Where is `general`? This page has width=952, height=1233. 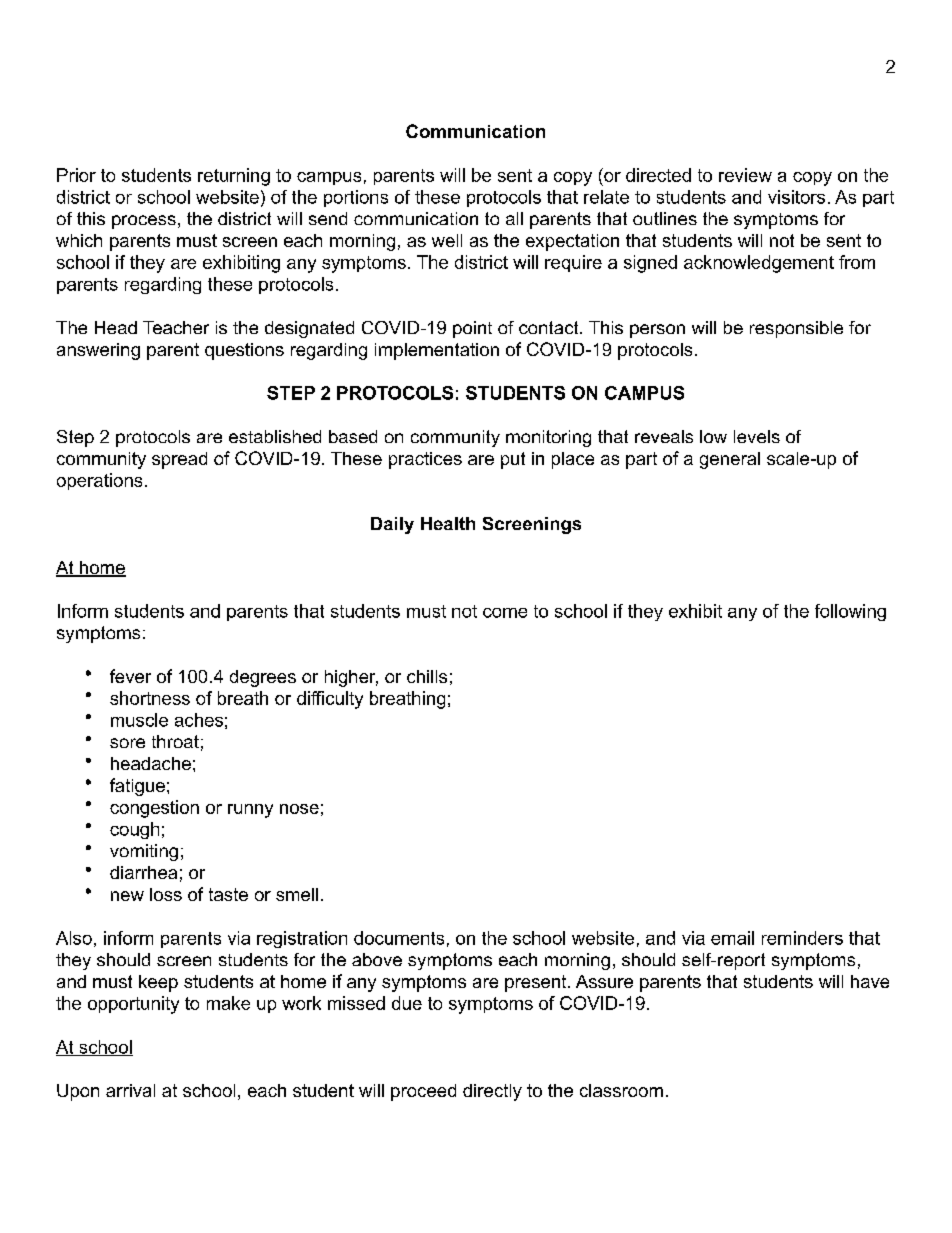
general is located at coordinates (730, 460).
